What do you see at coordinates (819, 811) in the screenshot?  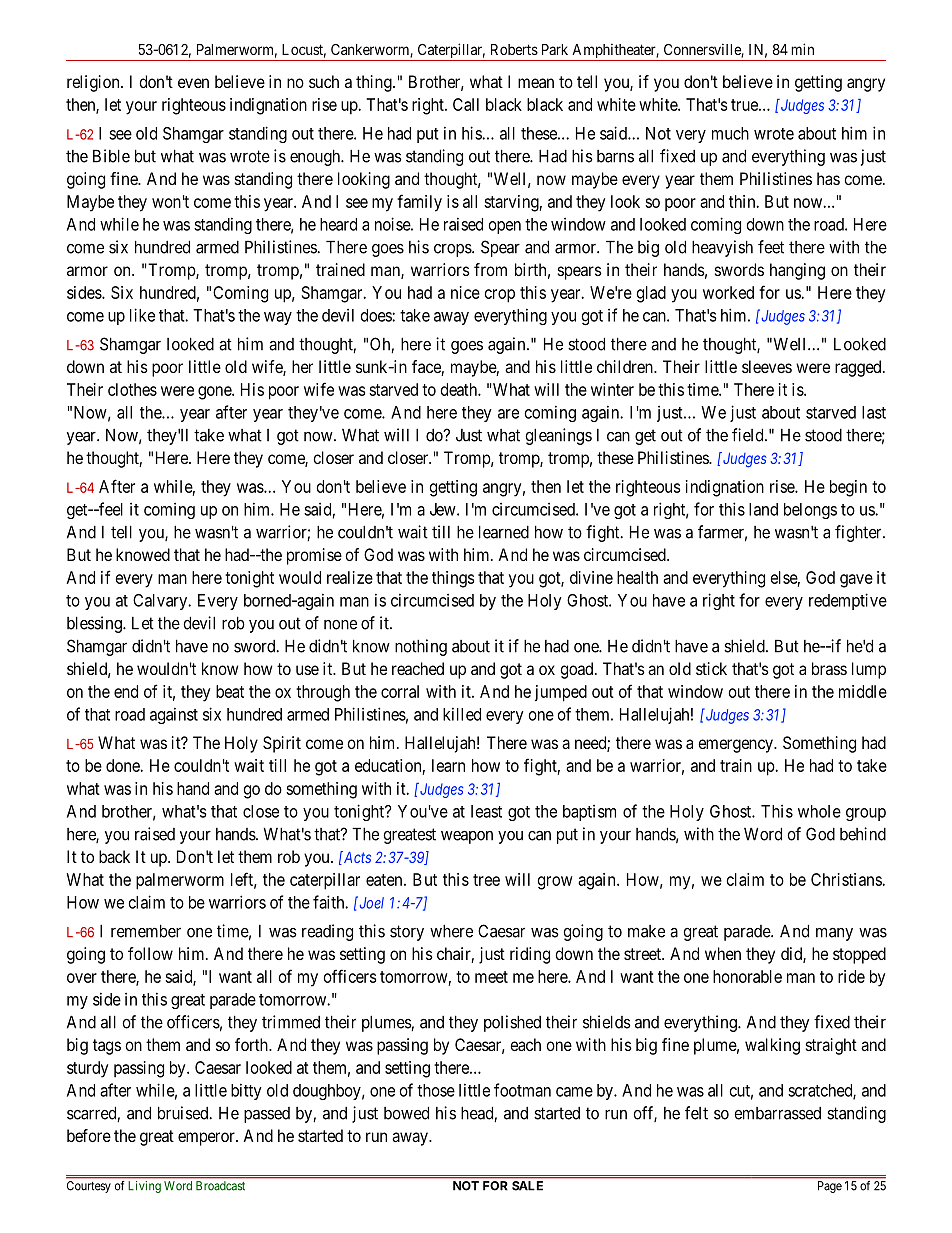 I see `whole` at bounding box center [819, 811].
